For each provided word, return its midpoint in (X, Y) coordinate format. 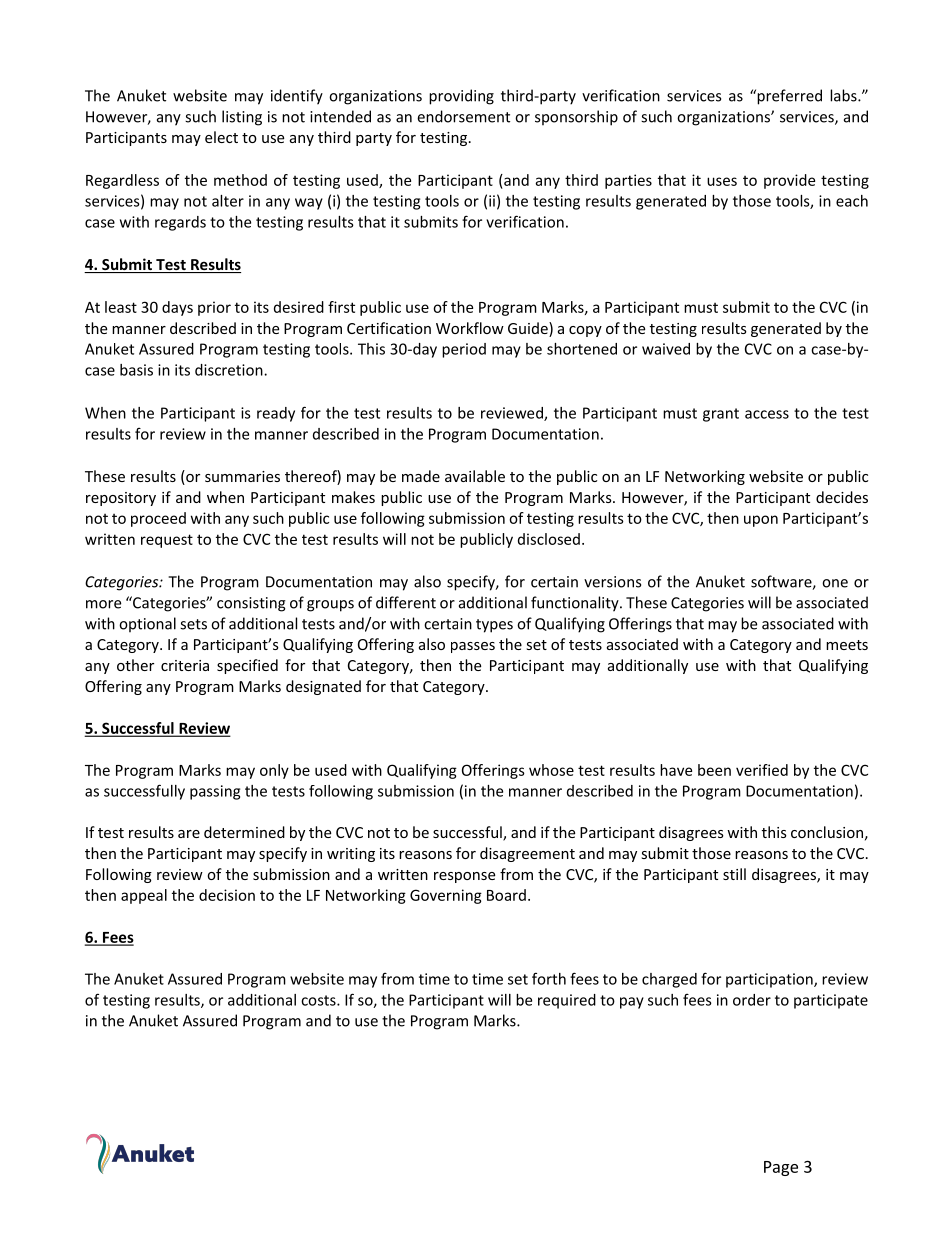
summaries (242, 476)
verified (762, 770)
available (475, 476)
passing (215, 792)
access (767, 414)
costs (319, 1000)
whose (551, 770)
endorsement (463, 116)
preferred (788, 97)
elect (221, 137)
